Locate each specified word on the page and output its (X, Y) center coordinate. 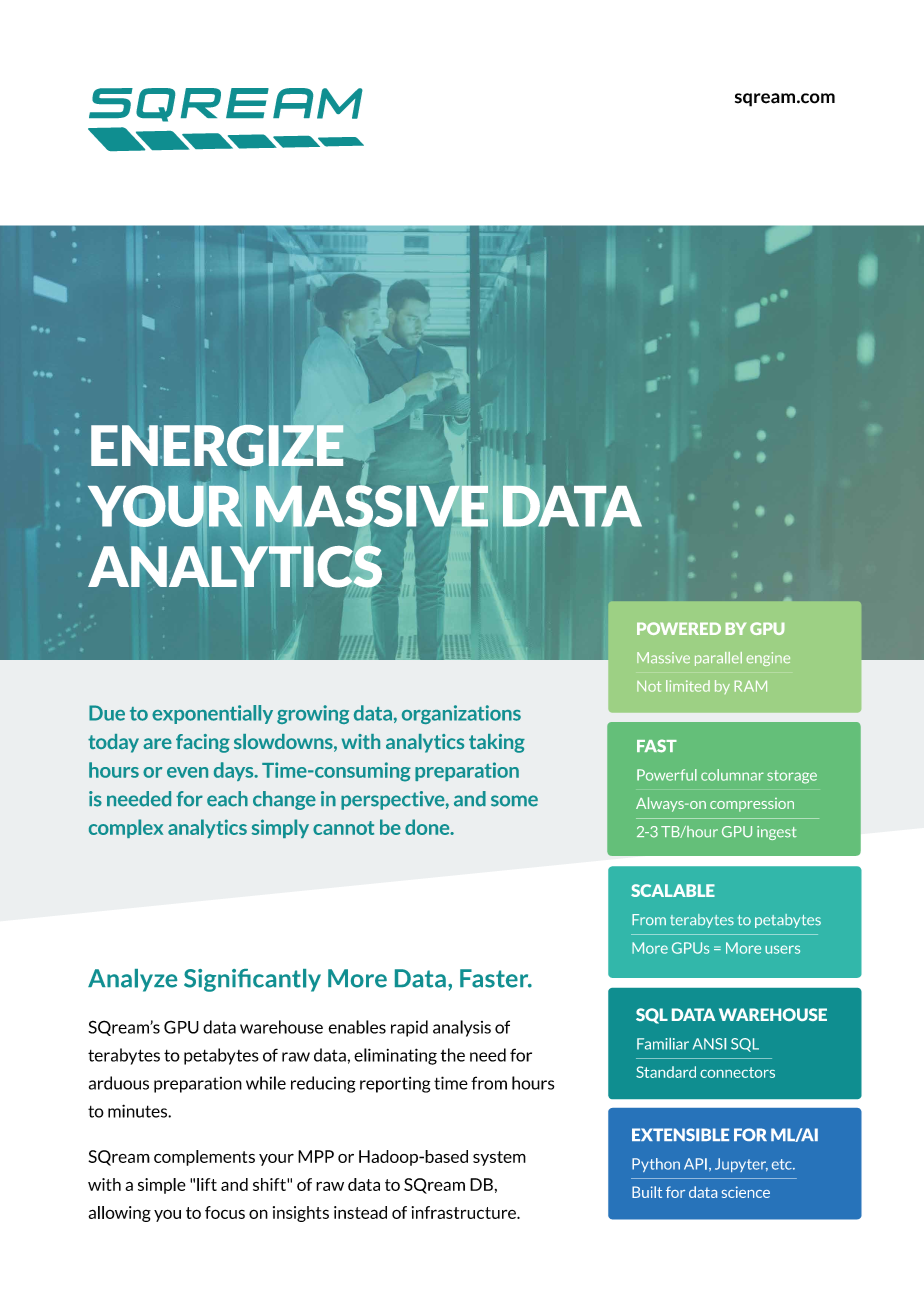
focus (225, 1212)
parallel (718, 659)
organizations (461, 714)
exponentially (212, 714)
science (746, 1192)
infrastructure (465, 1212)
